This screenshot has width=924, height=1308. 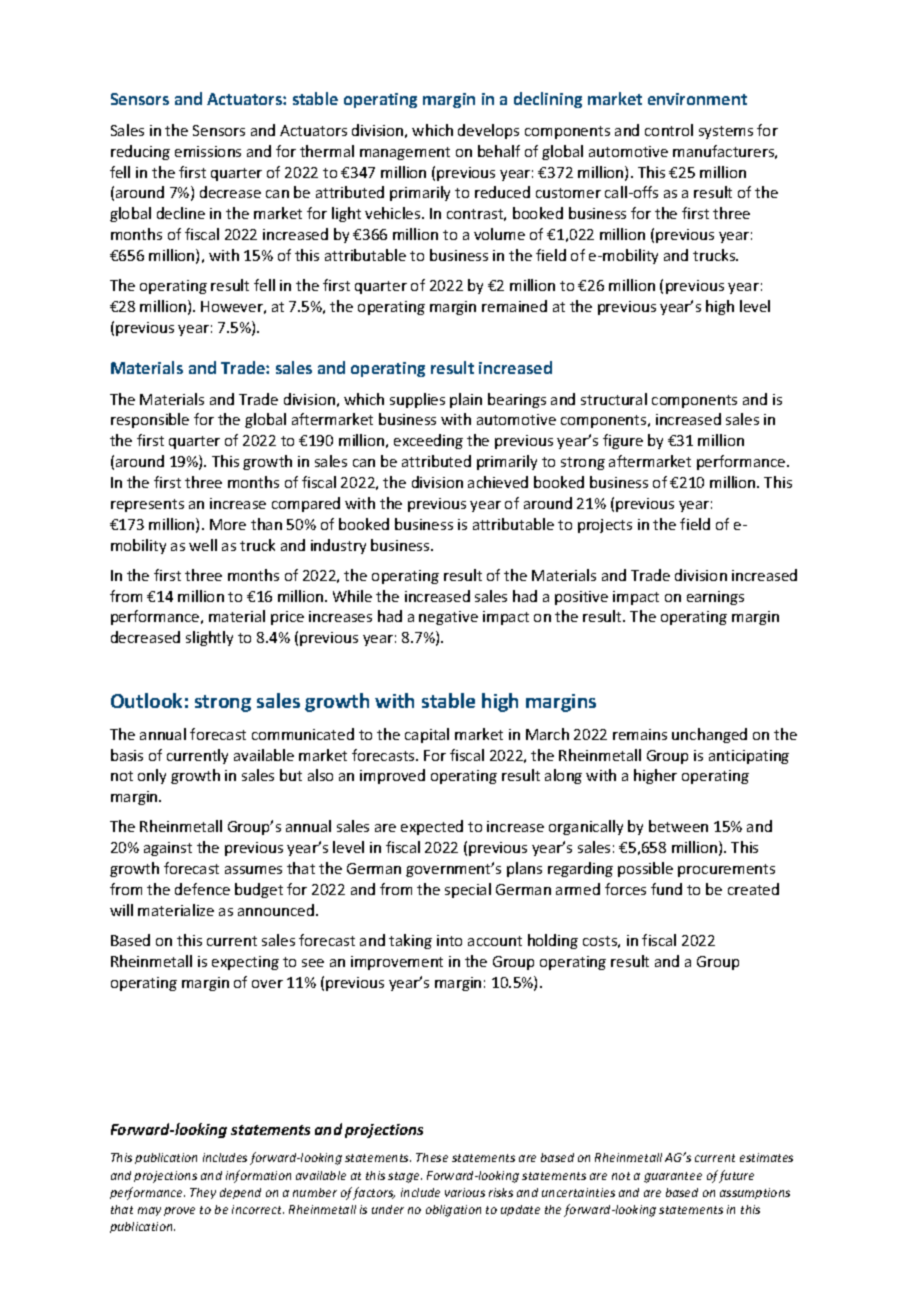 What do you see at coordinates (448, 618) in the screenshot?
I see `negative` at bounding box center [448, 618].
